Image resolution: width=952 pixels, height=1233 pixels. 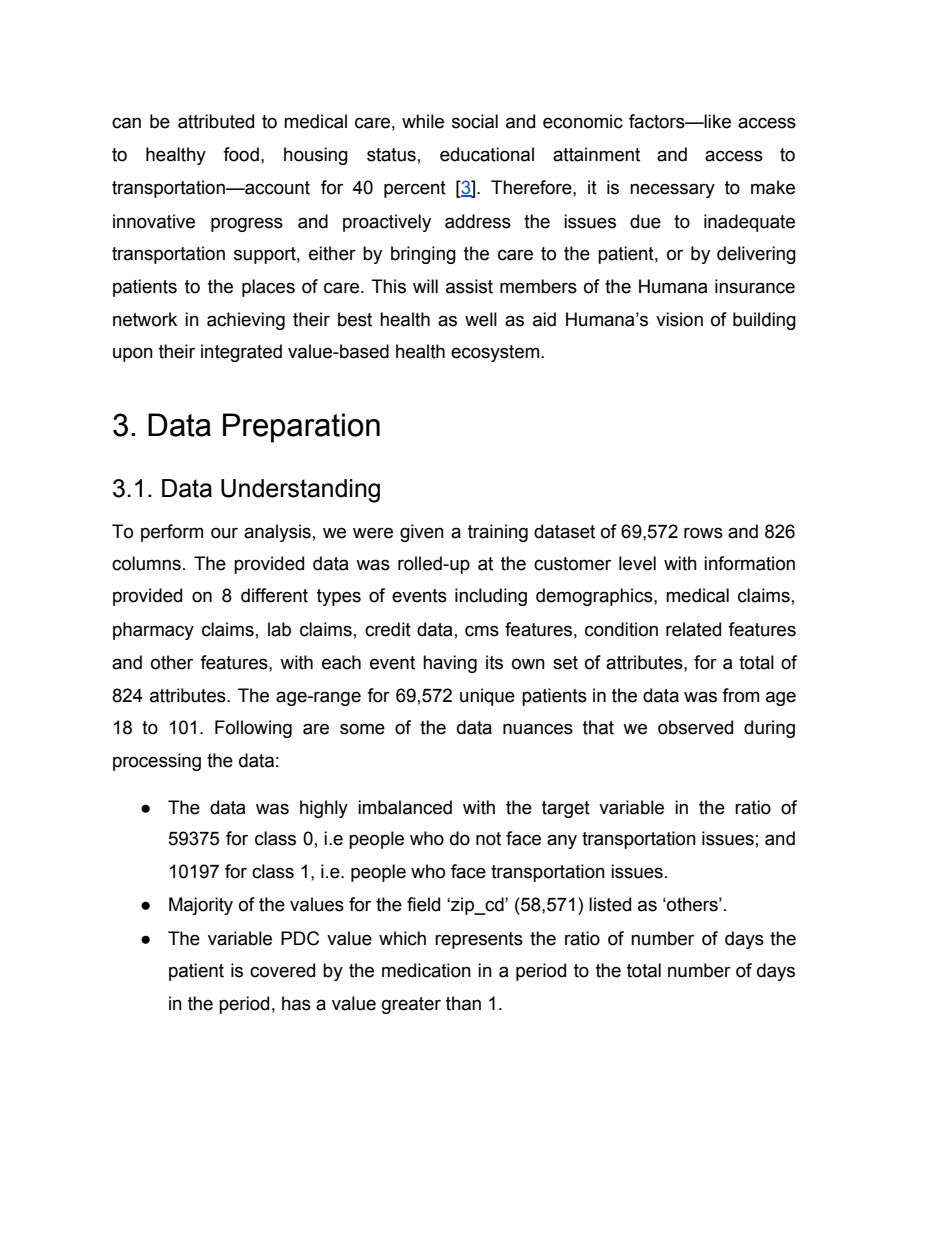 I want to click on necessary, so click(x=672, y=190).
